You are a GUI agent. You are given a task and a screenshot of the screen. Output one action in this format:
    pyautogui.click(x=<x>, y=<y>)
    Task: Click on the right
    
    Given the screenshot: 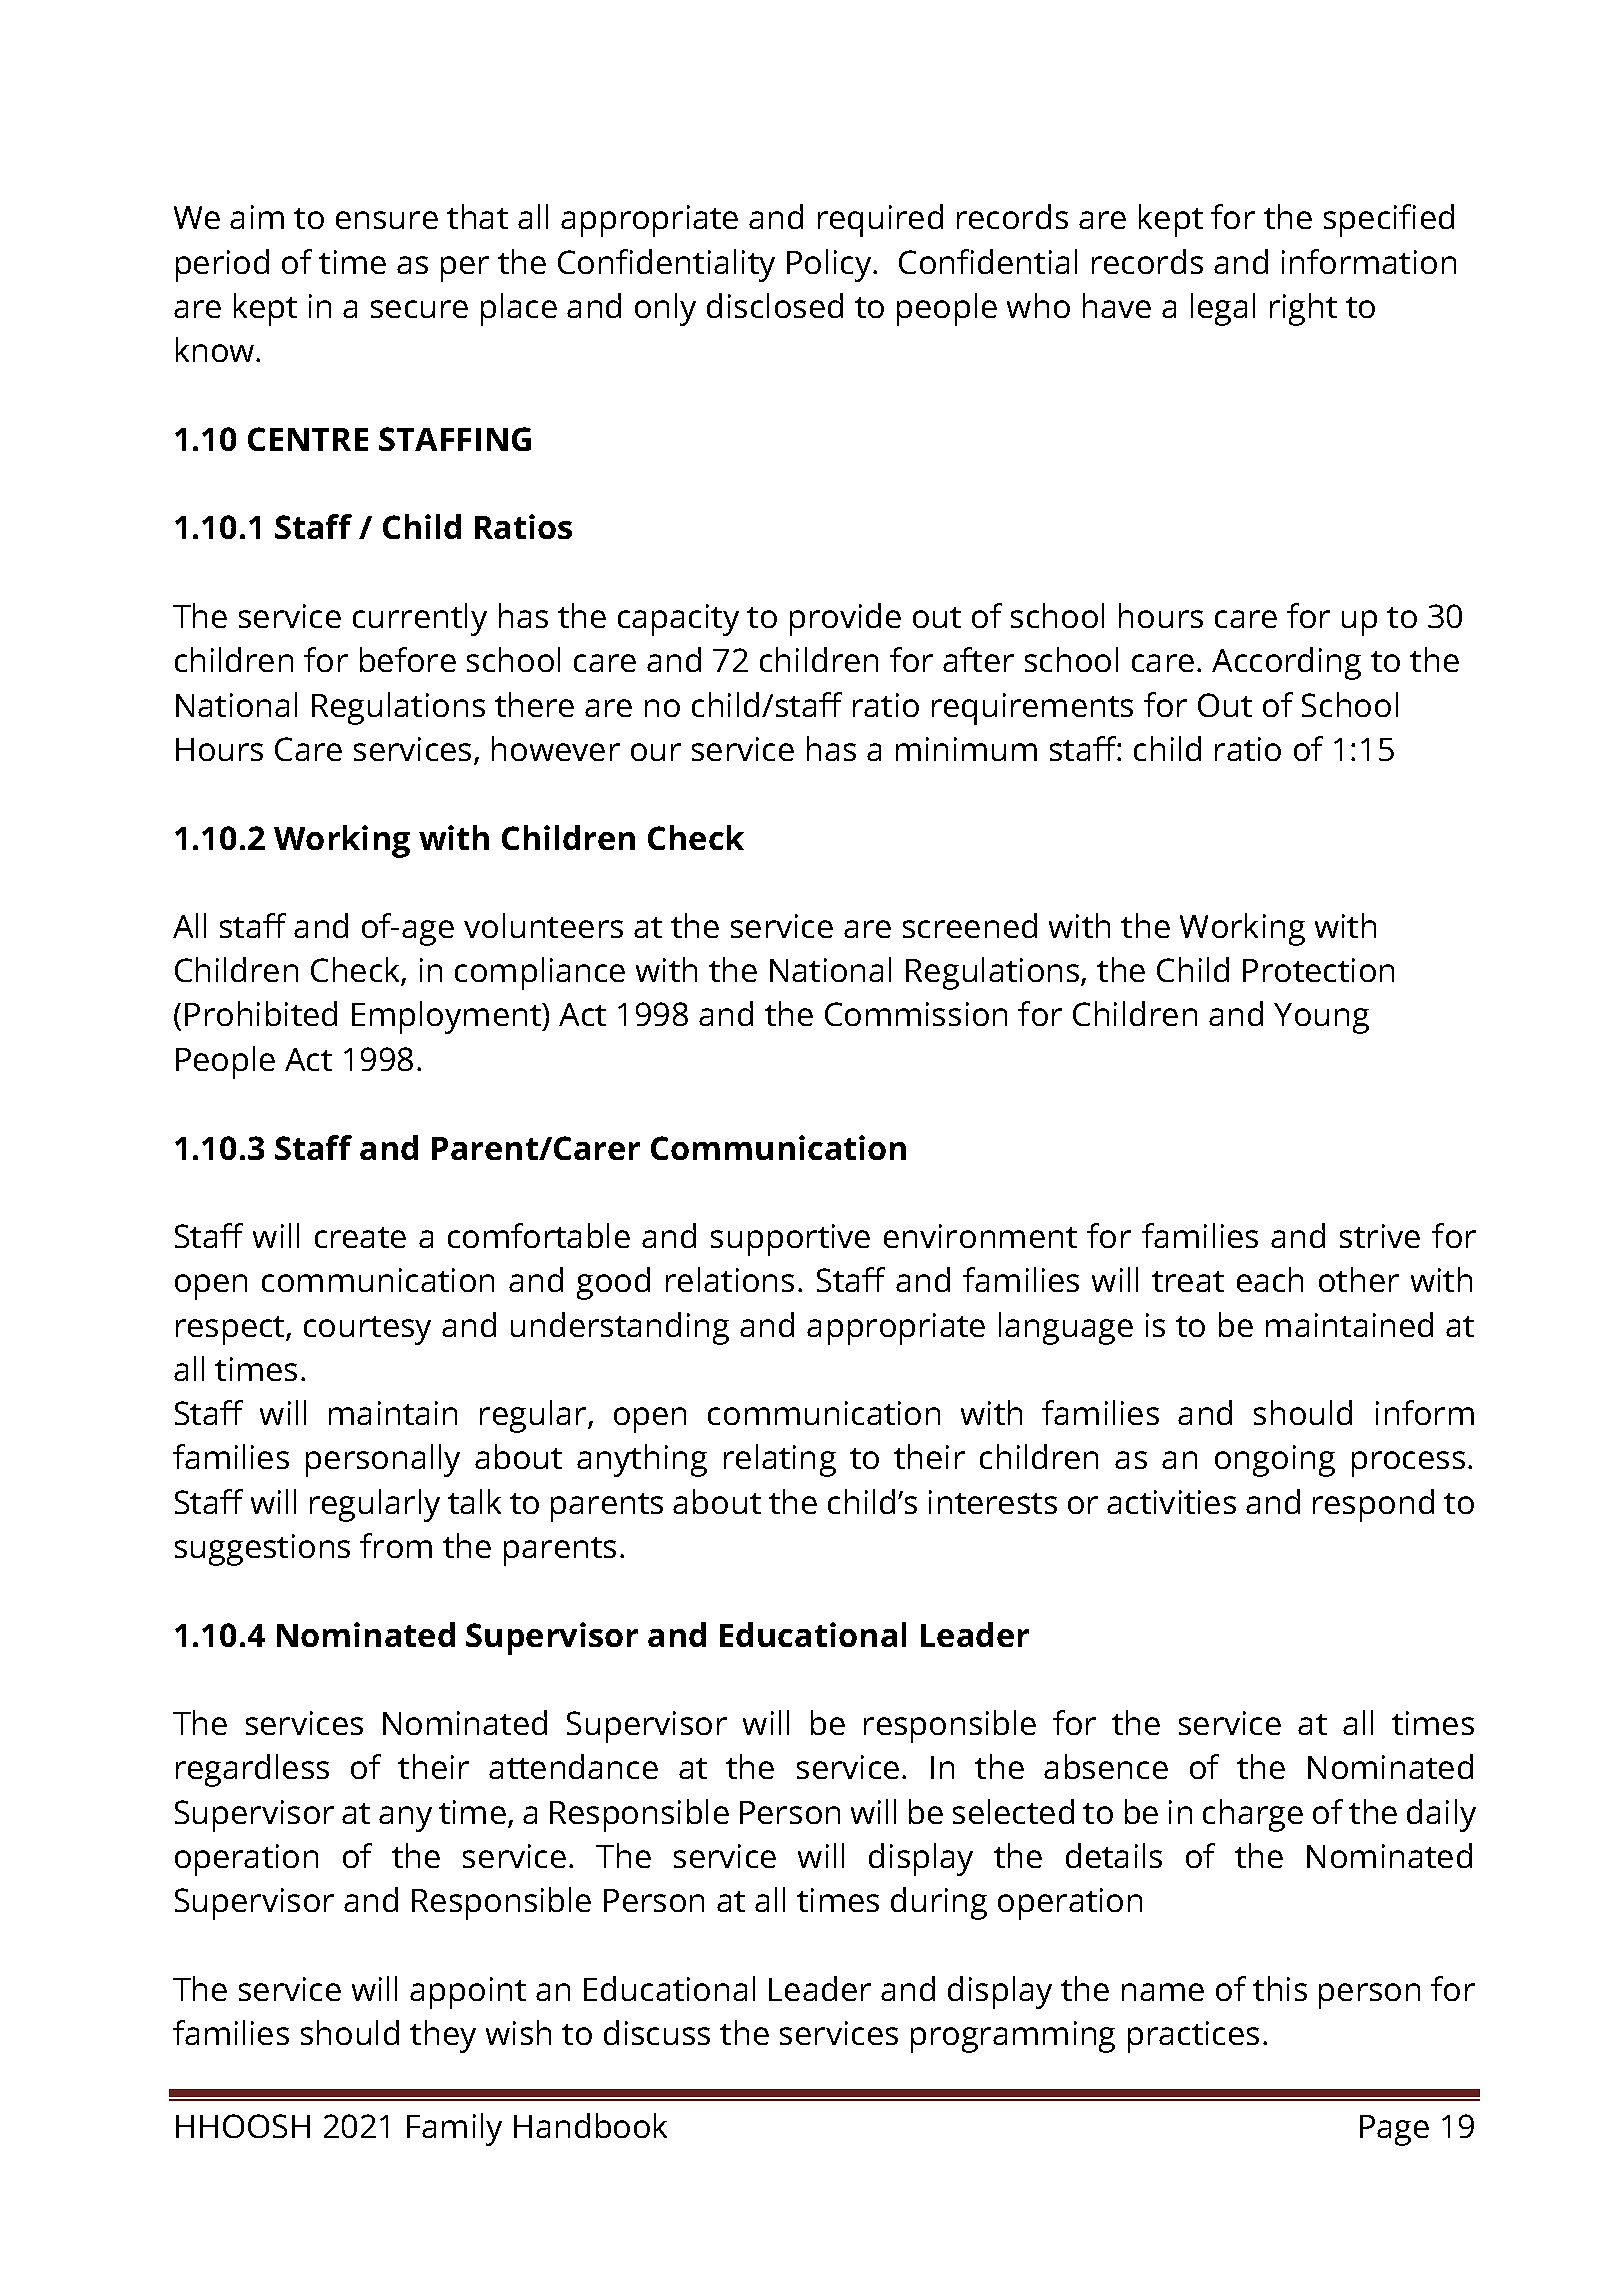 What is the action you would take?
    pyautogui.click(x=1303, y=309)
